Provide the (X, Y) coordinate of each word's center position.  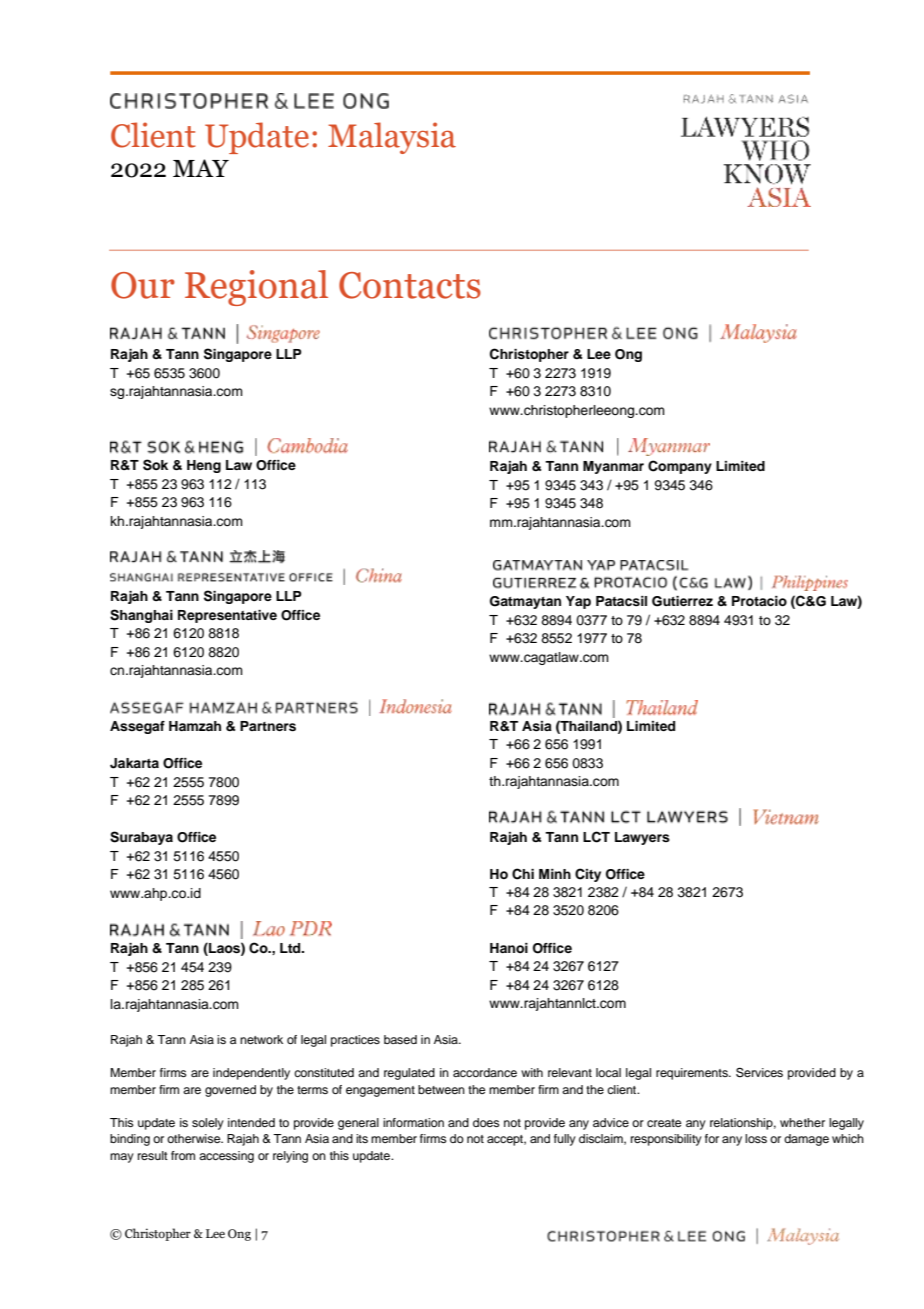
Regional (256, 288)
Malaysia (392, 138)
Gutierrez (682, 601)
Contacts (410, 285)
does (486, 1122)
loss (756, 1138)
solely (208, 1124)
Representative (227, 616)
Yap (578, 602)
